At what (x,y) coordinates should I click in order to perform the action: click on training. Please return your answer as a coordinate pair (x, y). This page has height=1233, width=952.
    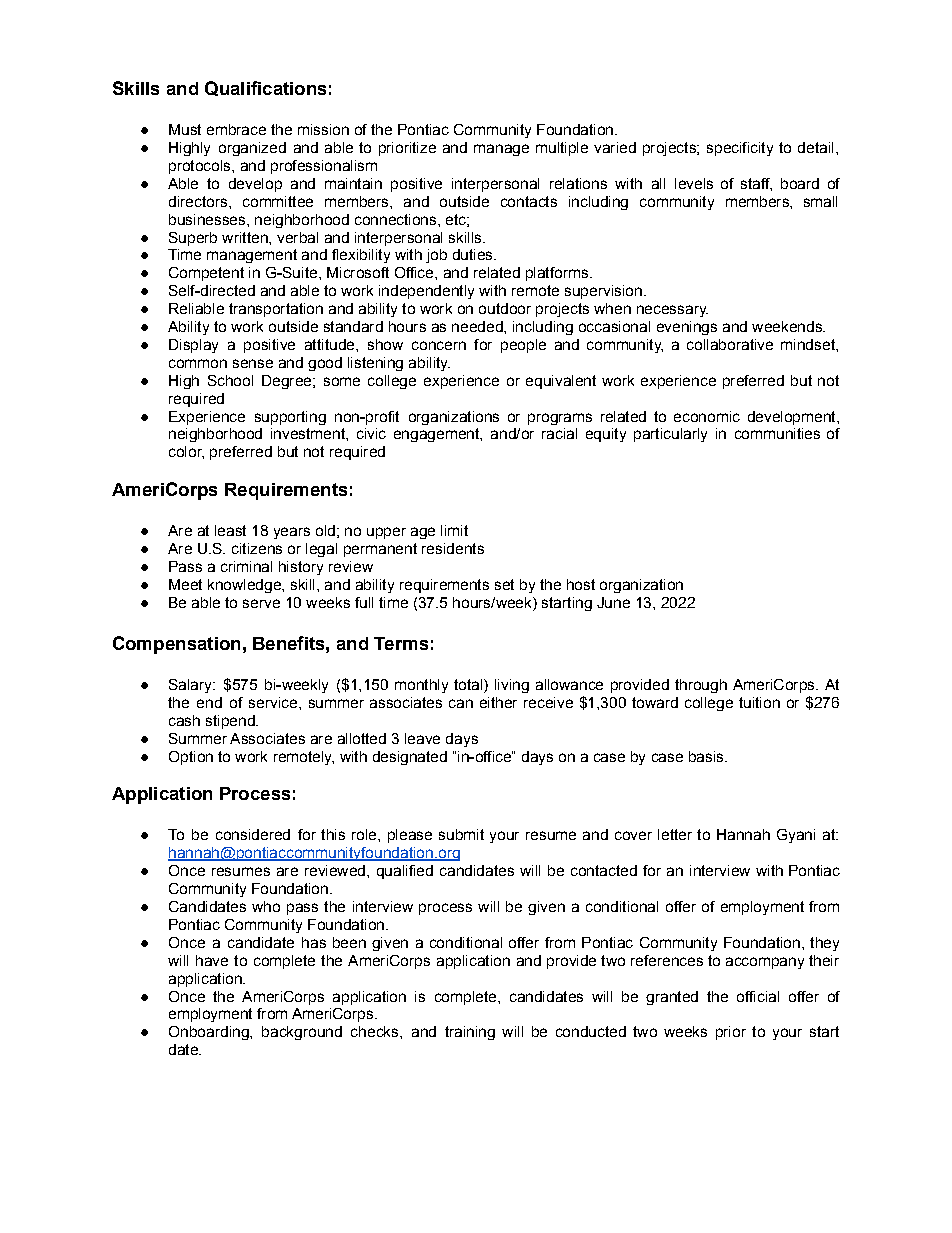
    Looking at the image, I should click on (470, 1033).
